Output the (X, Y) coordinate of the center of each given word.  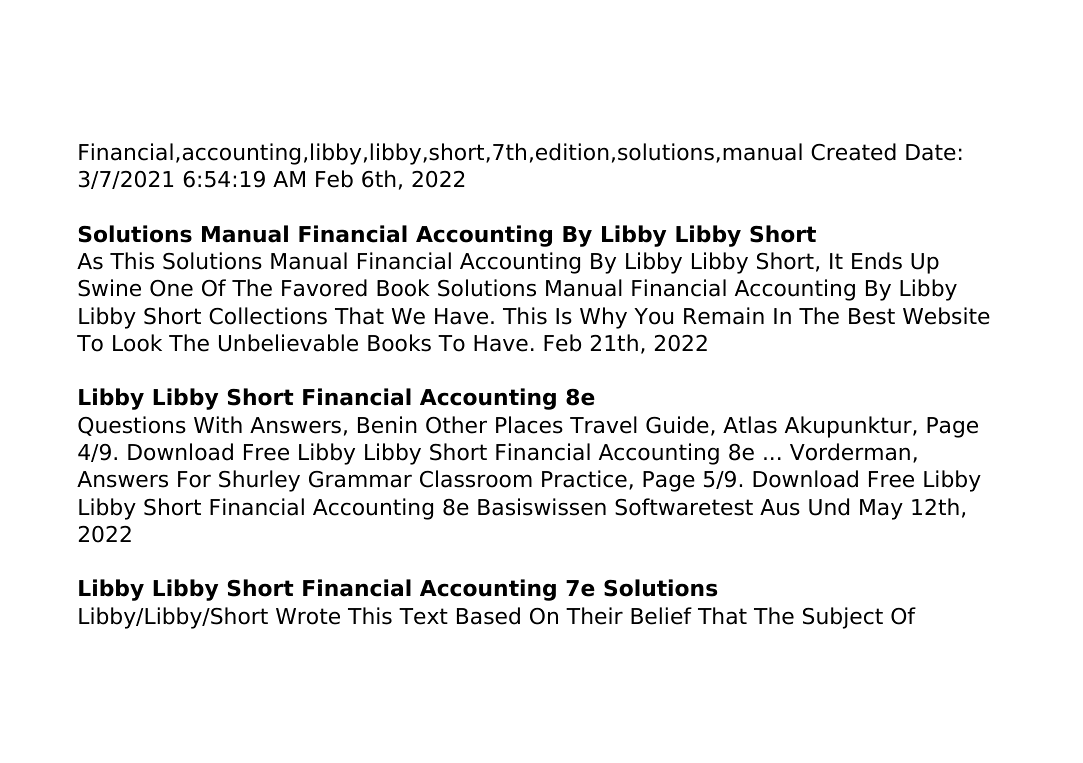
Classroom (476, 479)
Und (829, 507)
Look (137, 343)
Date (931, 152)
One (171, 288)
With (218, 424)
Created (853, 152)
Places (529, 425)
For (194, 479)
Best (872, 316)
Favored (324, 288)
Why (603, 318)
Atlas (750, 425)
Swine (109, 288)
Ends (877, 261)
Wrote (308, 616)
